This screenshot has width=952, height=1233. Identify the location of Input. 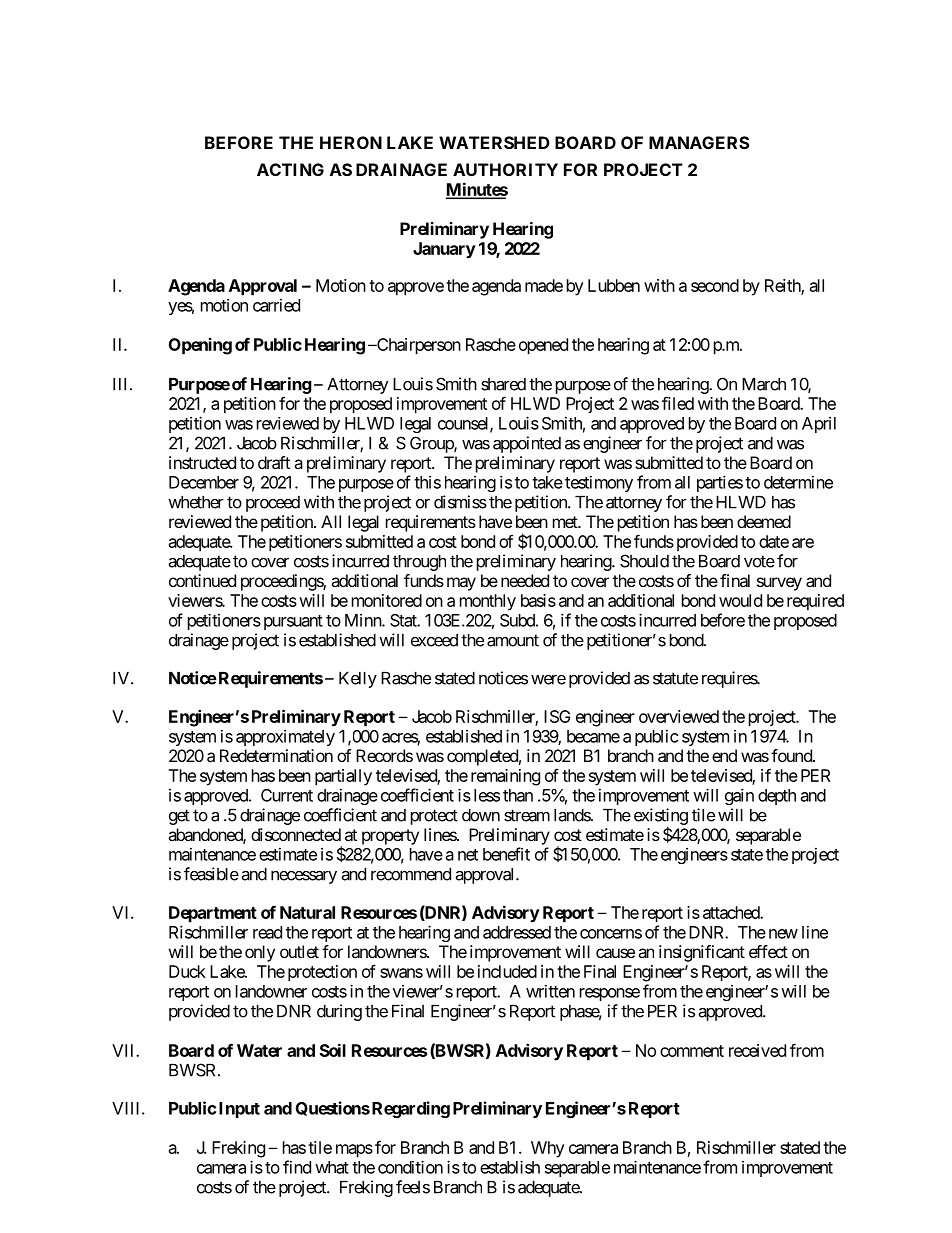
(239, 1110).
